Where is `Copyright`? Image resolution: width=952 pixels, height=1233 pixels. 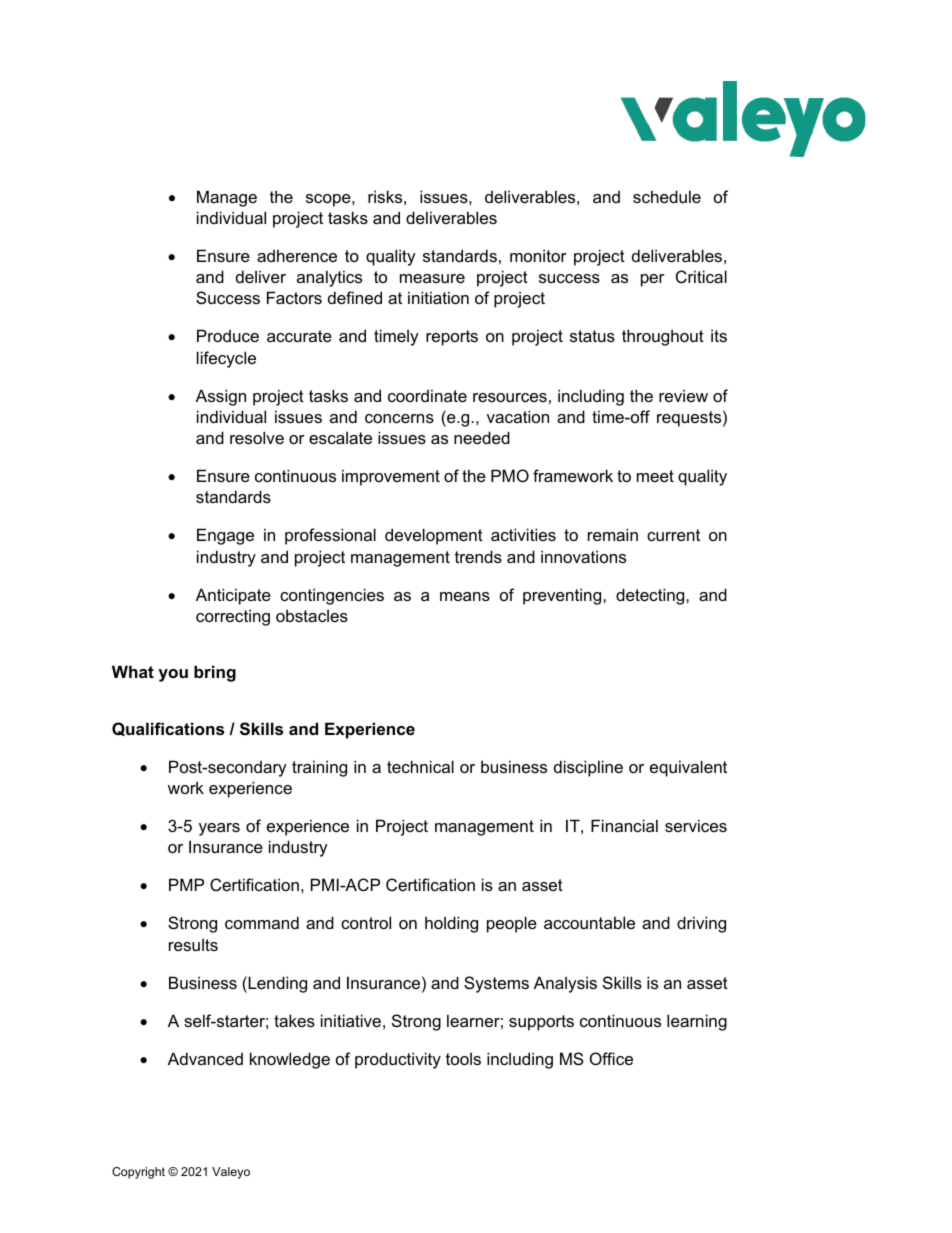
Copyright is located at coordinates (138, 1173).
